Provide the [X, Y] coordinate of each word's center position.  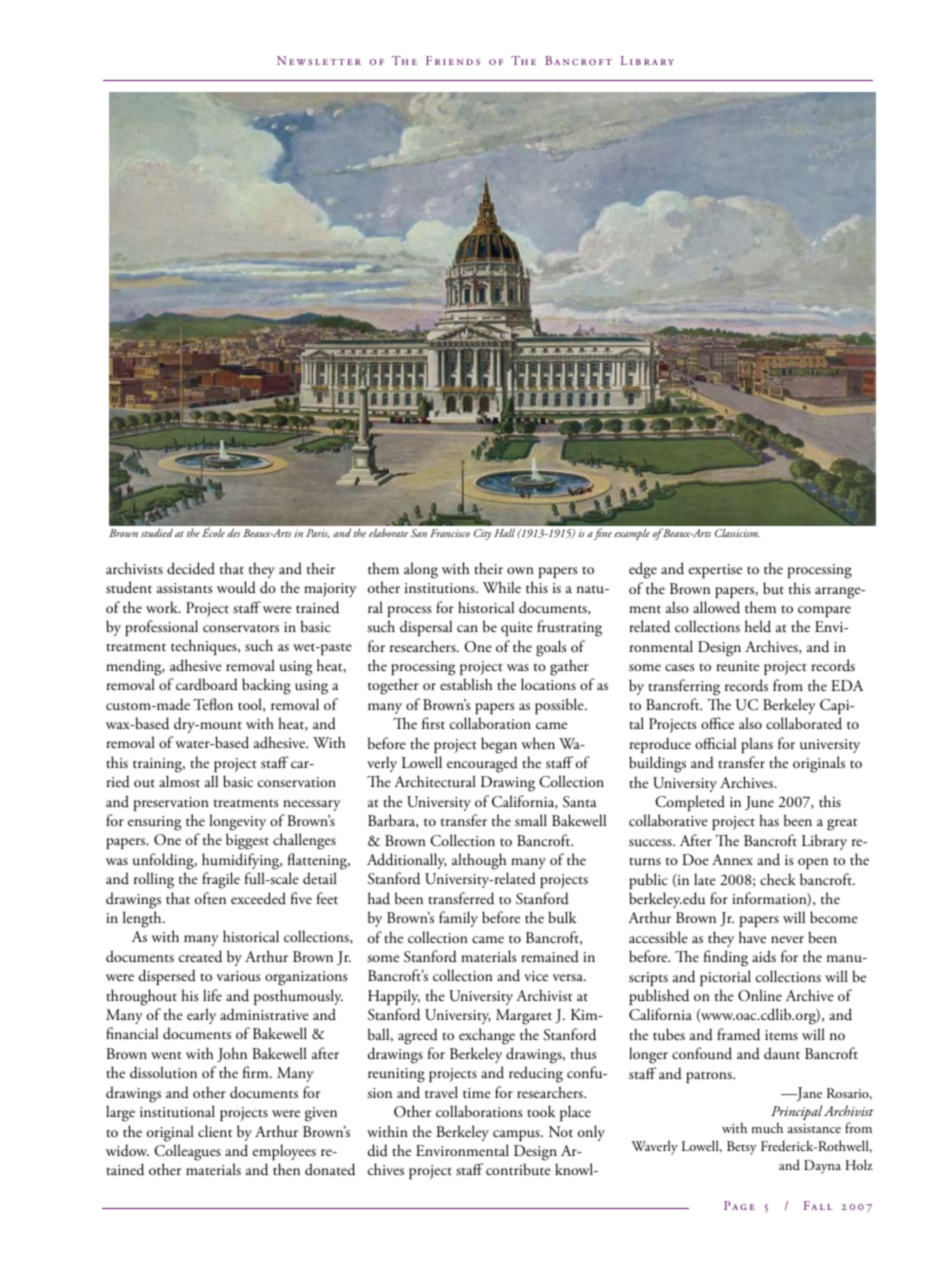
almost [179, 781]
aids [764, 956]
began [499, 745]
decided [191, 568]
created [200, 956]
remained [550, 956]
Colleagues [187, 1152]
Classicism [737, 532]
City [483, 534]
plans [757, 745]
